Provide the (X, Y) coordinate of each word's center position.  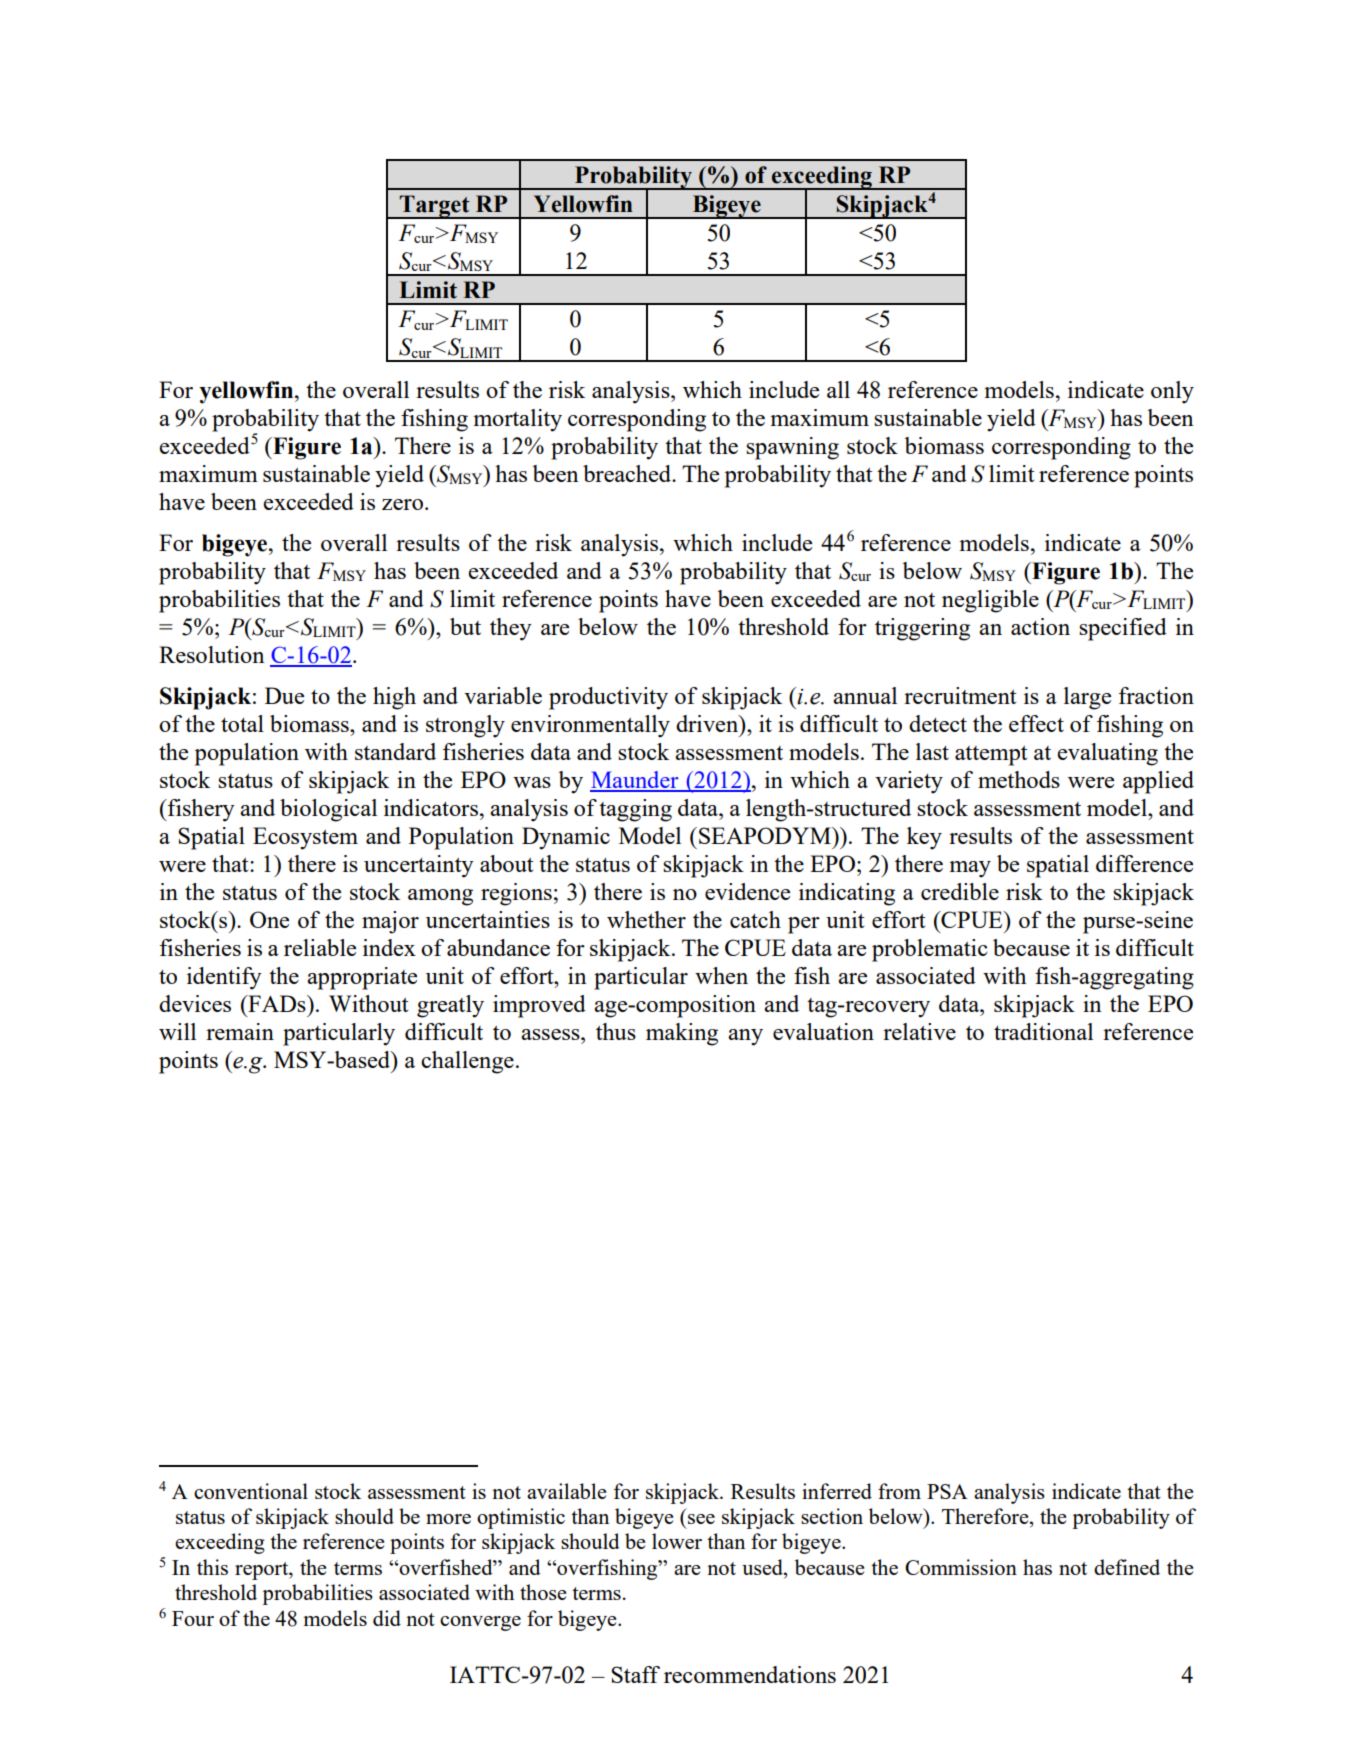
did (387, 1618)
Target (435, 207)
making (682, 1034)
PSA (947, 1491)
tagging (635, 810)
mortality (517, 420)
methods (1019, 779)
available (566, 1491)
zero (404, 504)
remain (240, 1031)
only (1172, 392)
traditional (1043, 1031)
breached (628, 473)
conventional (251, 1491)
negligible (990, 601)
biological (328, 810)
